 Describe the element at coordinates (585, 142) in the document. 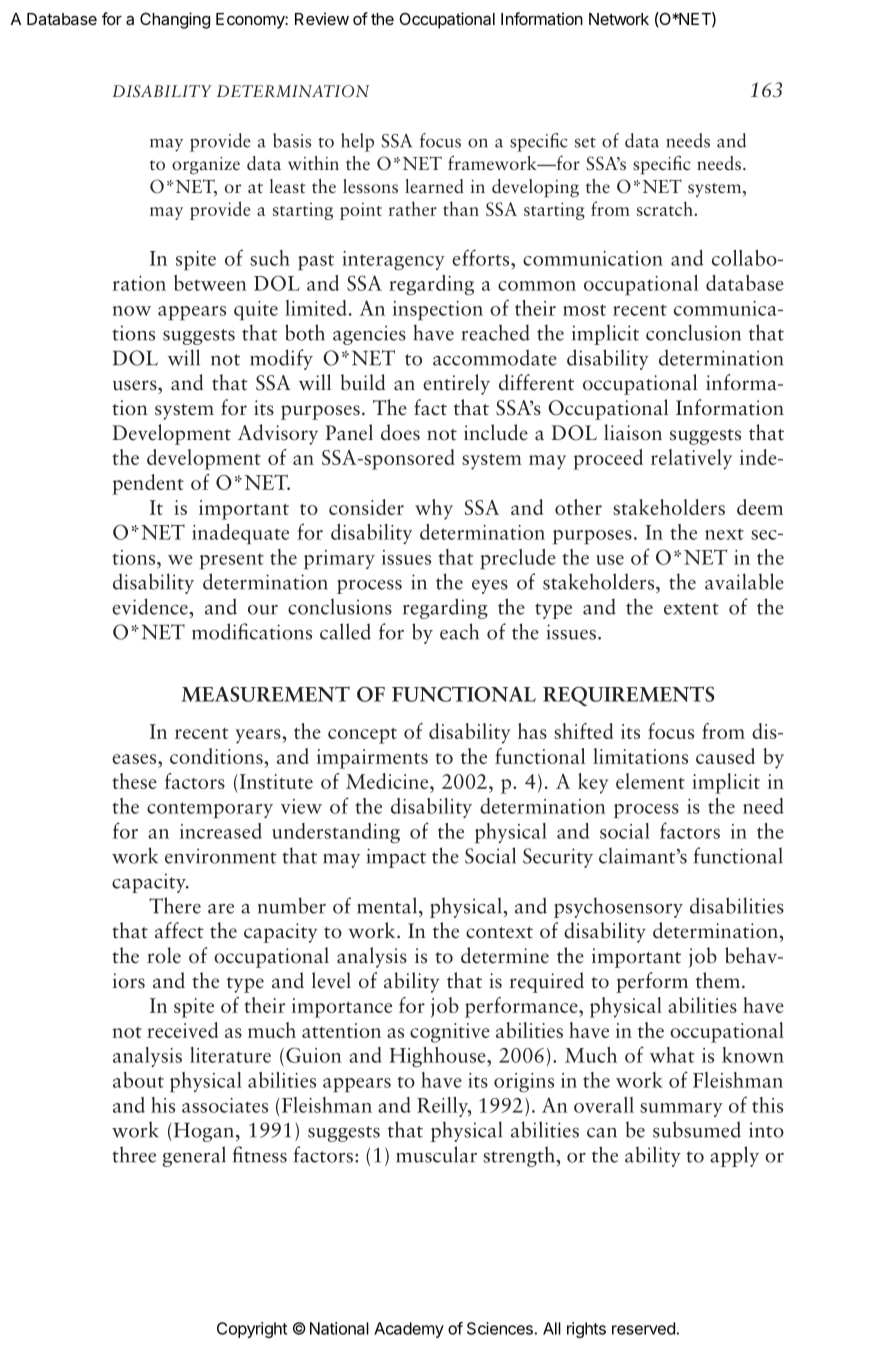

I see `set` at that location.
